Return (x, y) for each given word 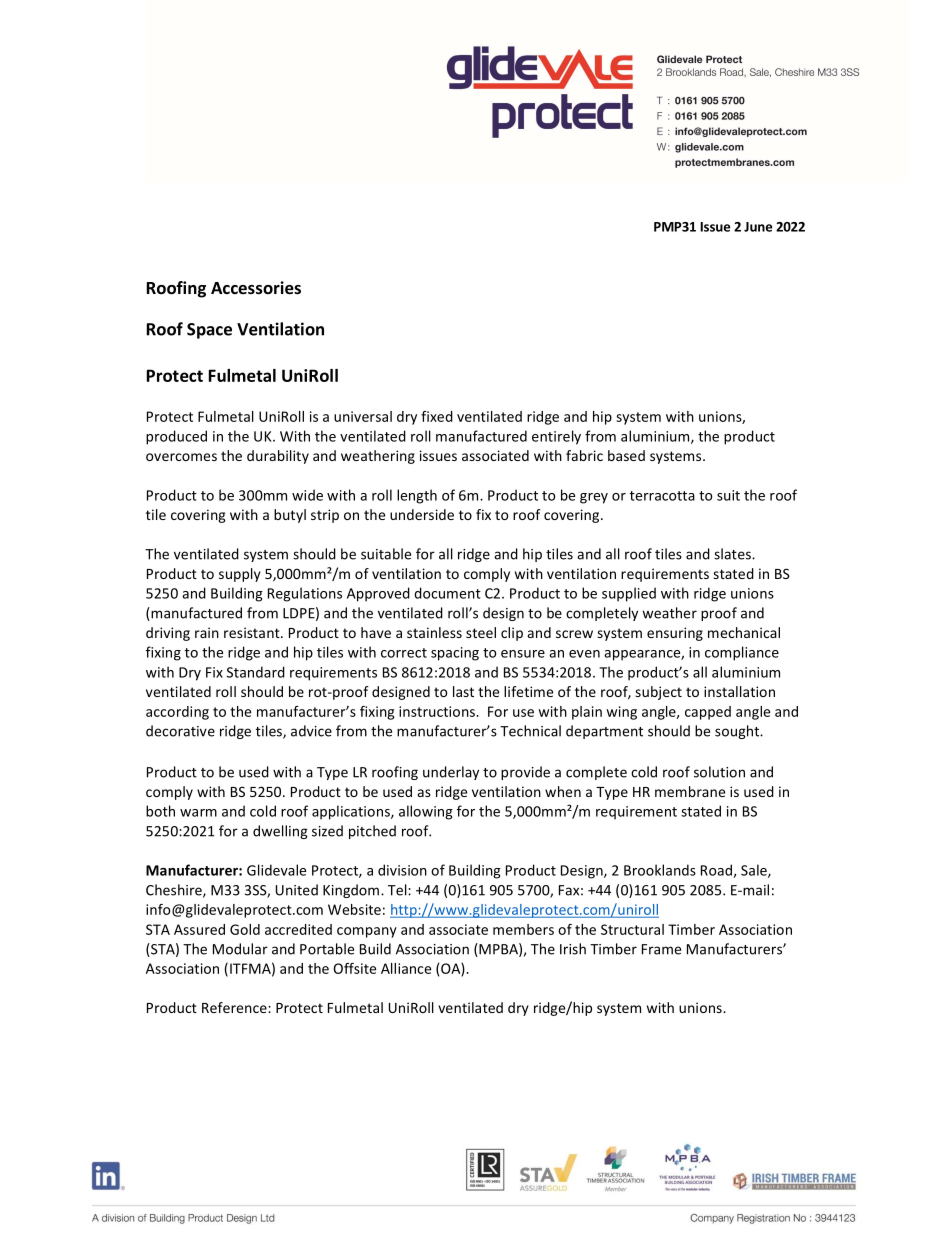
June (758, 227)
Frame (661, 949)
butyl (290, 516)
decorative (180, 731)
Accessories (256, 288)
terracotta (662, 496)
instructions (438, 711)
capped (708, 713)
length (417, 496)
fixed (437, 416)
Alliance (406, 968)
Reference (235, 1007)
